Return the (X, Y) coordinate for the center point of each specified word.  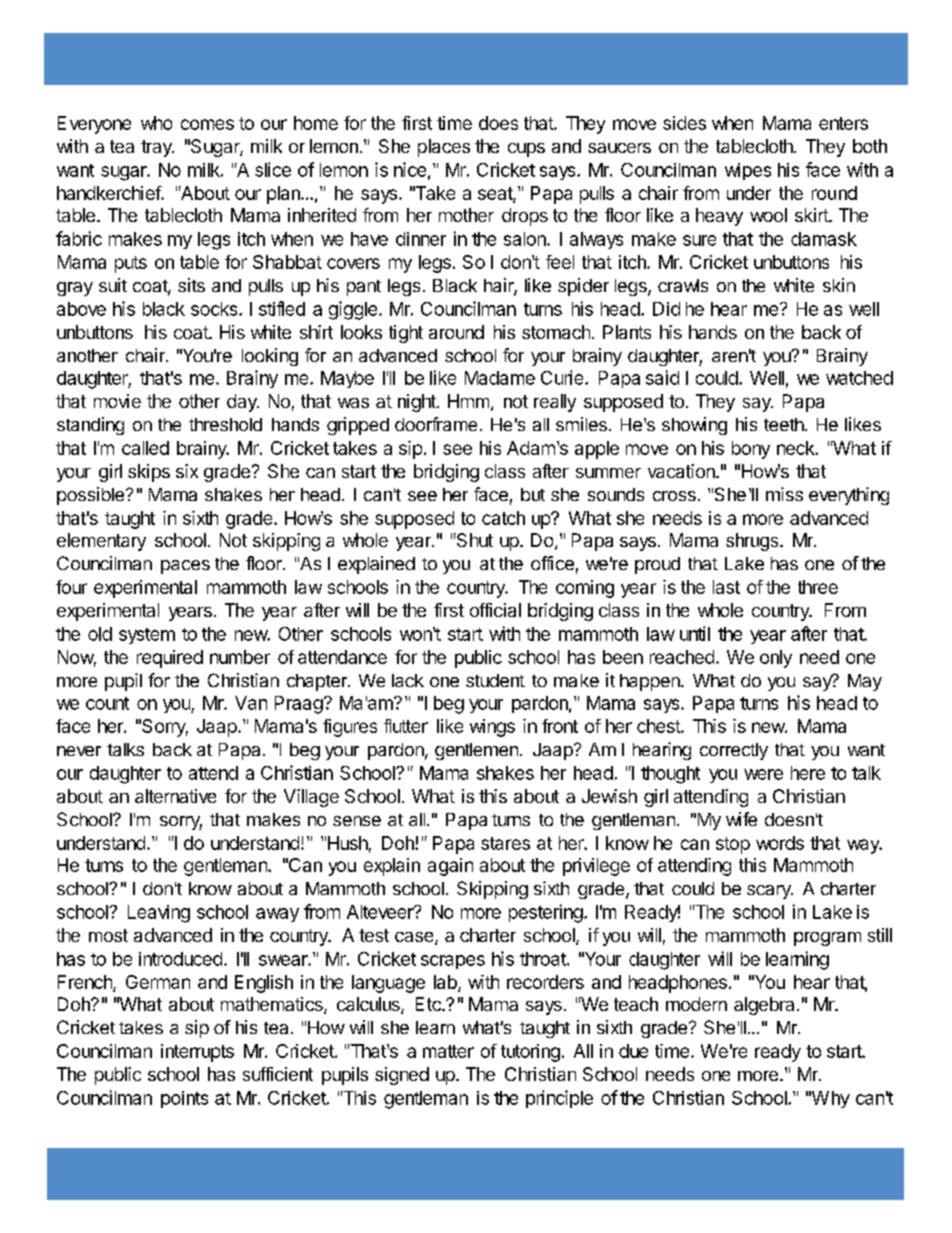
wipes (748, 171)
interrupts (197, 1053)
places (444, 148)
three (818, 587)
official (495, 610)
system (147, 636)
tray (157, 148)
